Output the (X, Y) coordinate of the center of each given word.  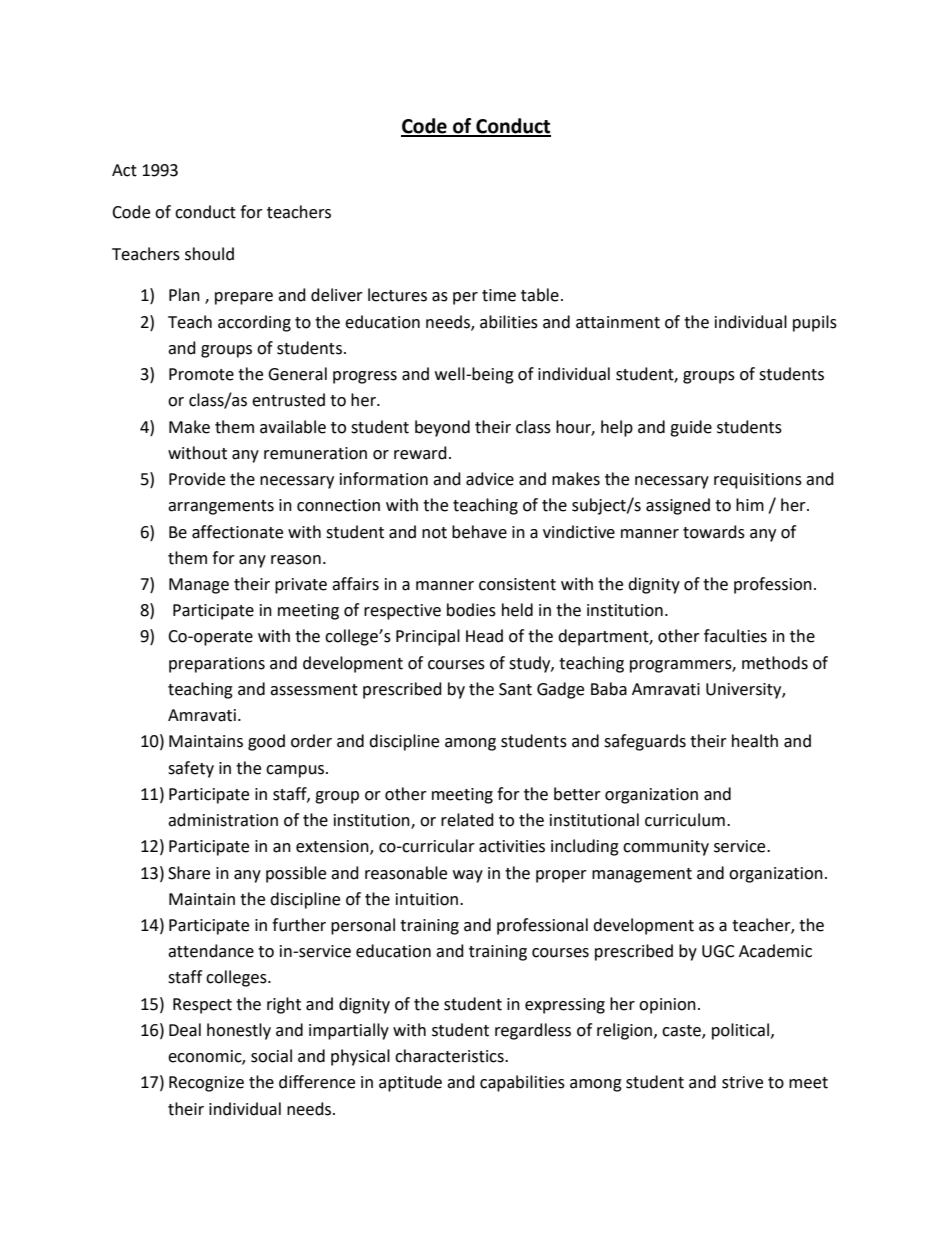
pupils (815, 323)
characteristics (450, 1056)
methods (775, 663)
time (499, 295)
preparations (217, 665)
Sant (515, 689)
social (271, 1056)
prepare (244, 298)
